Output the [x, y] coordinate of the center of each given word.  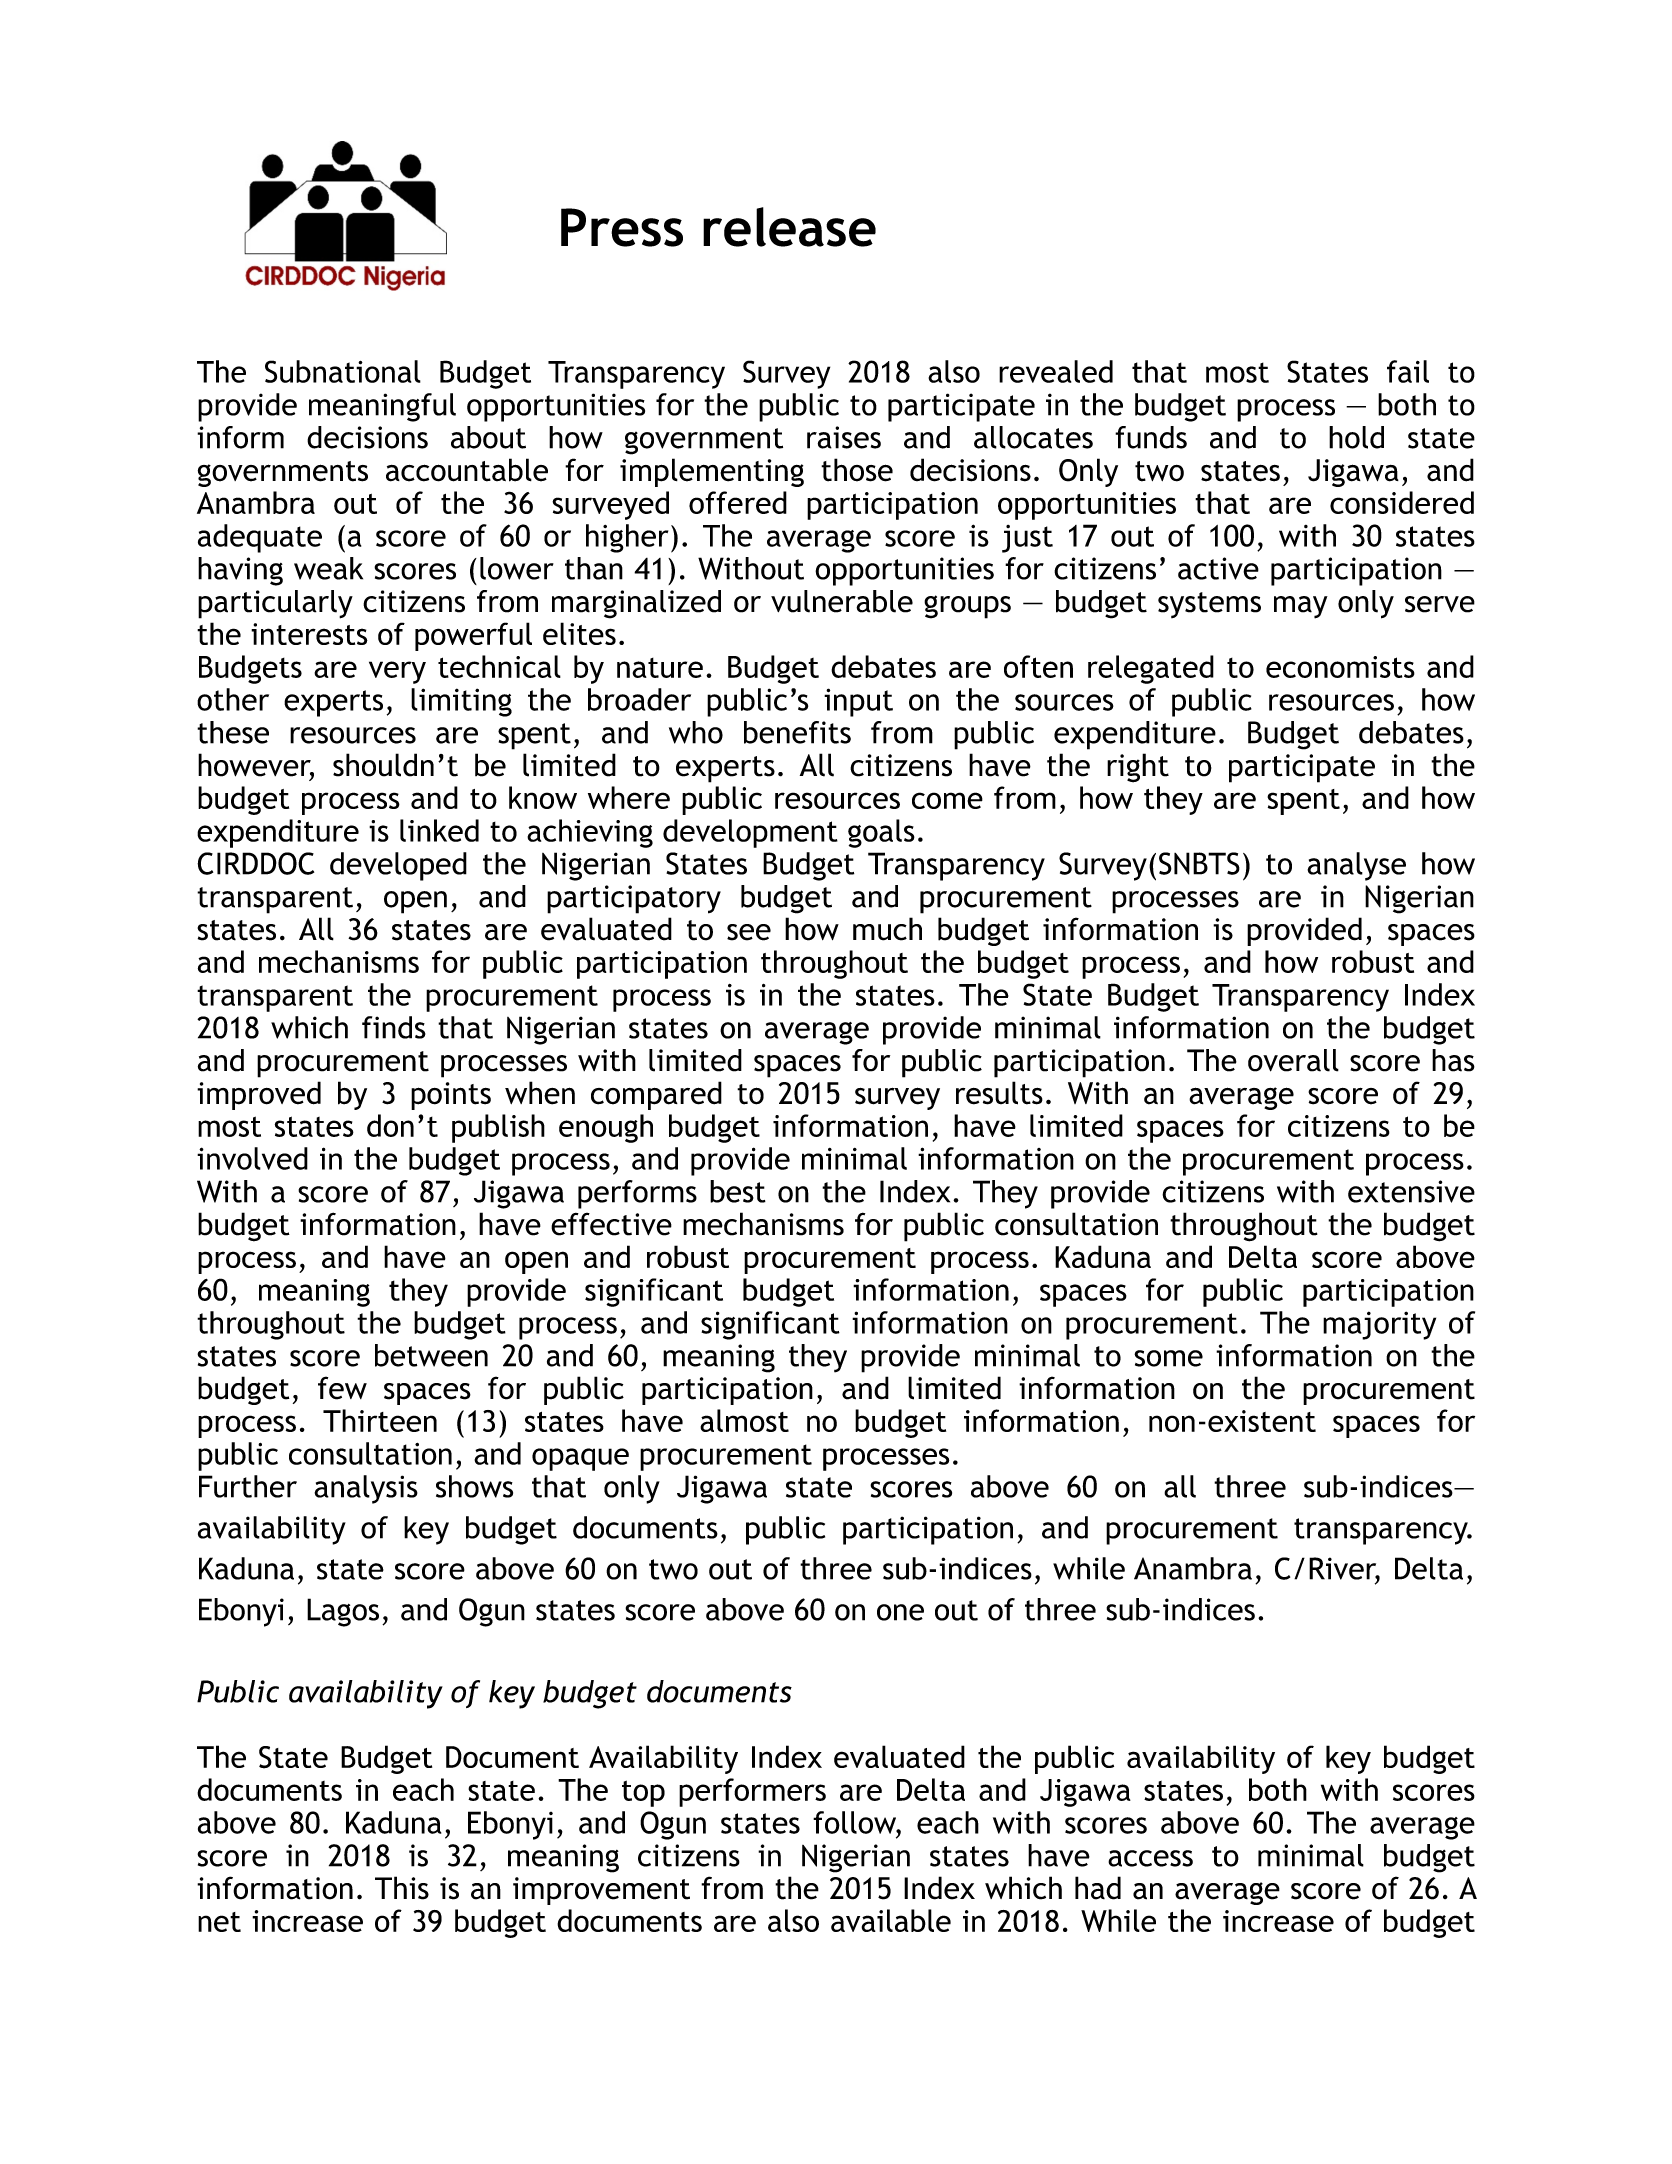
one [900, 1612]
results [999, 1093]
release [789, 227]
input [858, 702]
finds [394, 1027]
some [1168, 1358]
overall [1293, 1060]
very [397, 672]
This [402, 1888]
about [488, 437]
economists [1340, 667]
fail [1408, 371]
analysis [366, 1489]
